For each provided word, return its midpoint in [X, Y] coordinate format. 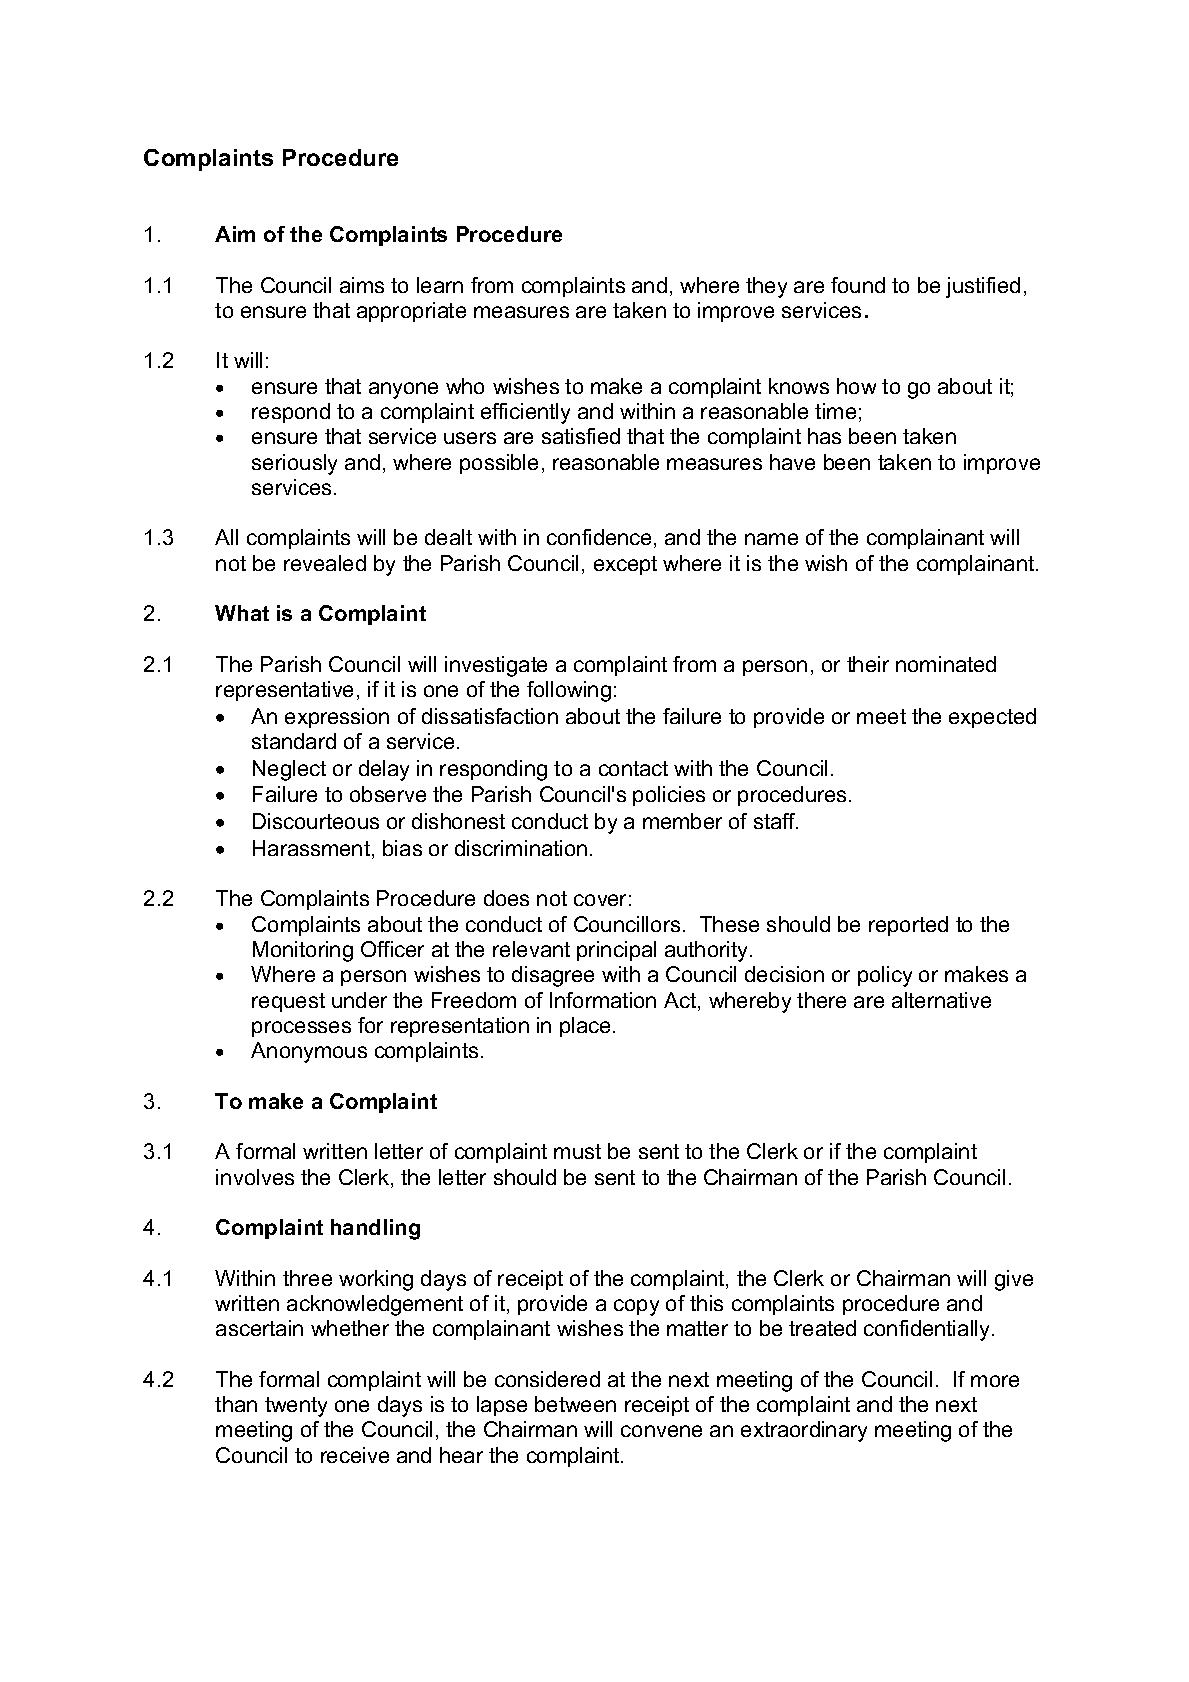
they [766, 287]
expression [337, 718]
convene [661, 1431]
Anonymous [309, 1052]
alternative [941, 1000]
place [585, 1027]
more [995, 1381]
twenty [296, 1407]
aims [362, 285]
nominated [946, 664]
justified [983, 287]
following [569, 691]
